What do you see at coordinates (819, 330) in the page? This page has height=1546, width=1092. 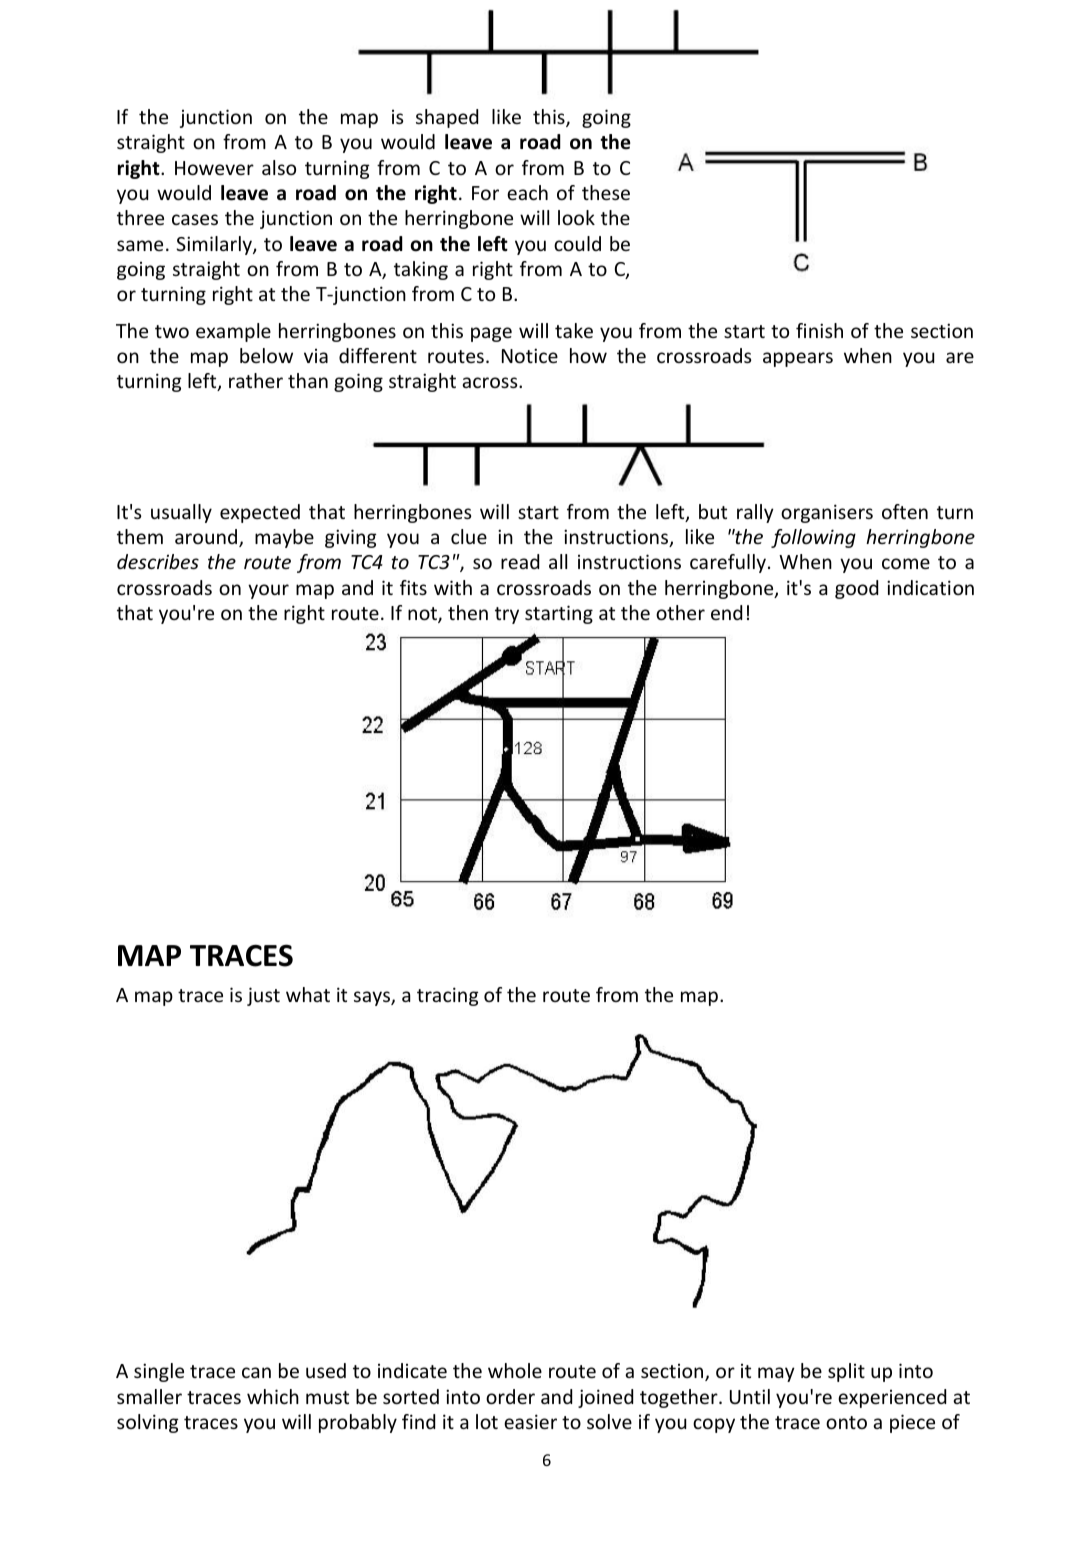 I see `finish` at bounding box center [819, 330].
